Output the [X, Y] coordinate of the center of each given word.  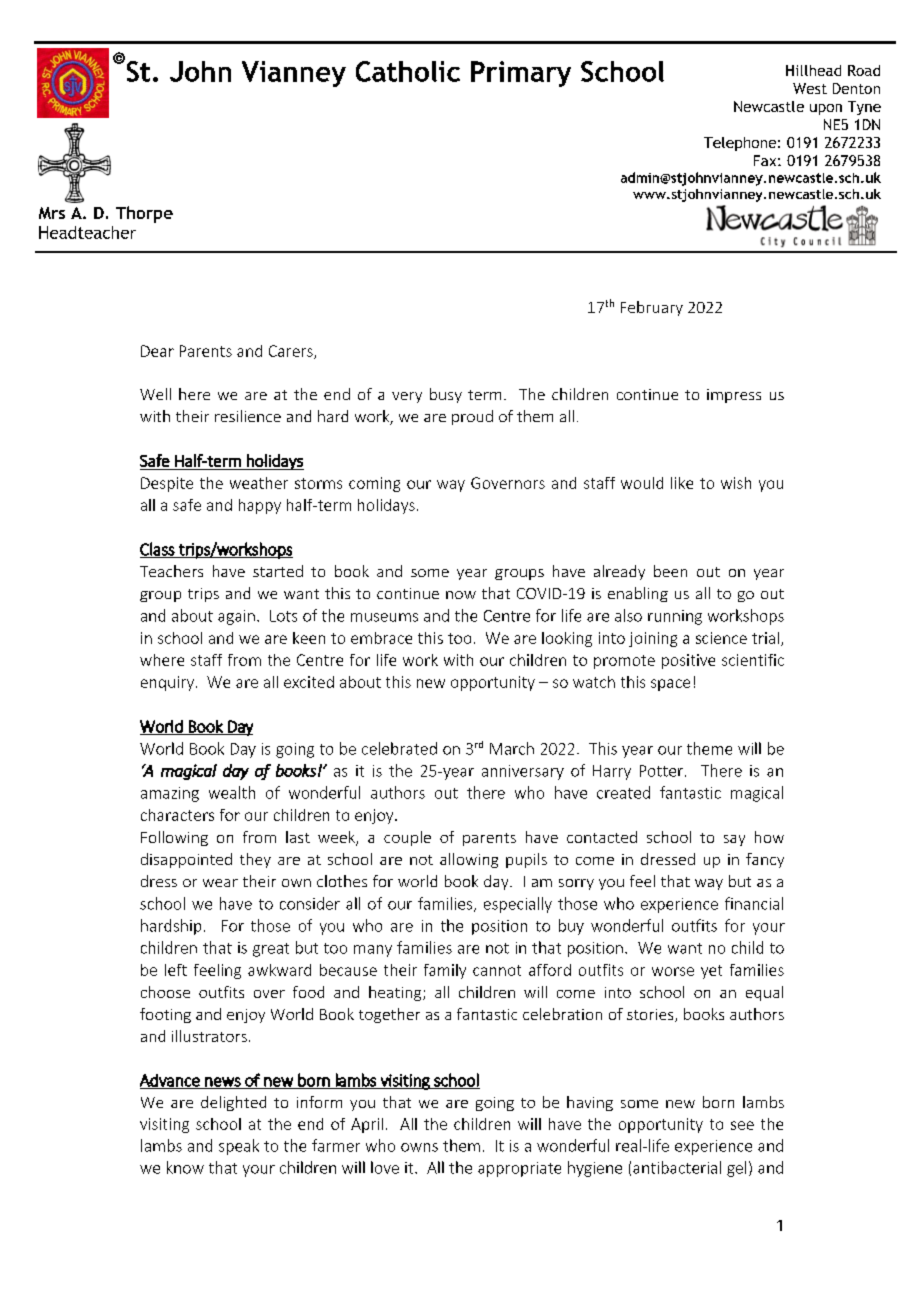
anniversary [523, 772]
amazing [170, 794]
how [769, 837]
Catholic [408, 71]
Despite [167, 484]
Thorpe [144, 214]
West [810, 88]
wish [736, 483]
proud [472, 417]
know [185, 1167]
